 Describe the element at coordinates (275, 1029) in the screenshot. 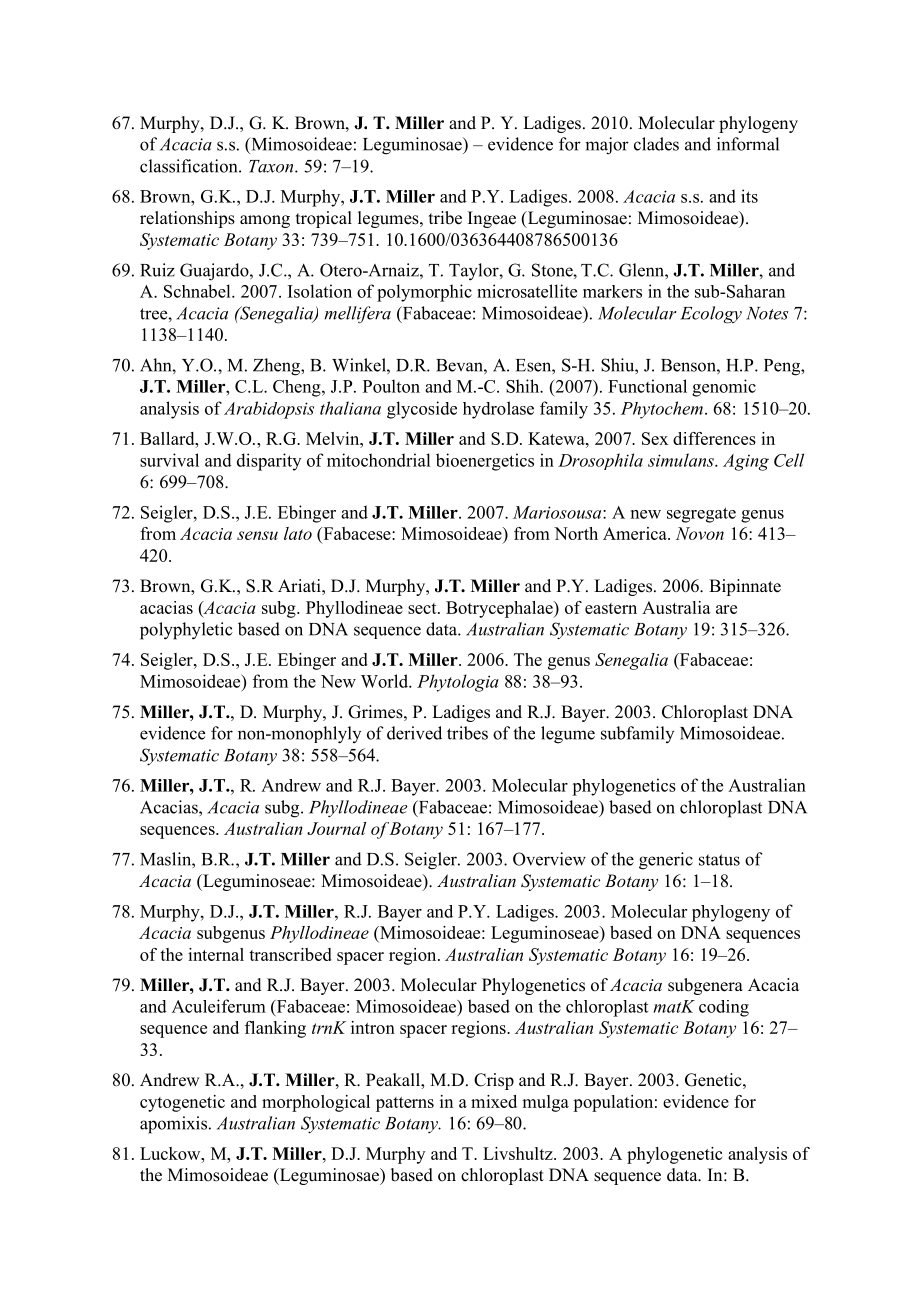

I see `flanking` at that location.
